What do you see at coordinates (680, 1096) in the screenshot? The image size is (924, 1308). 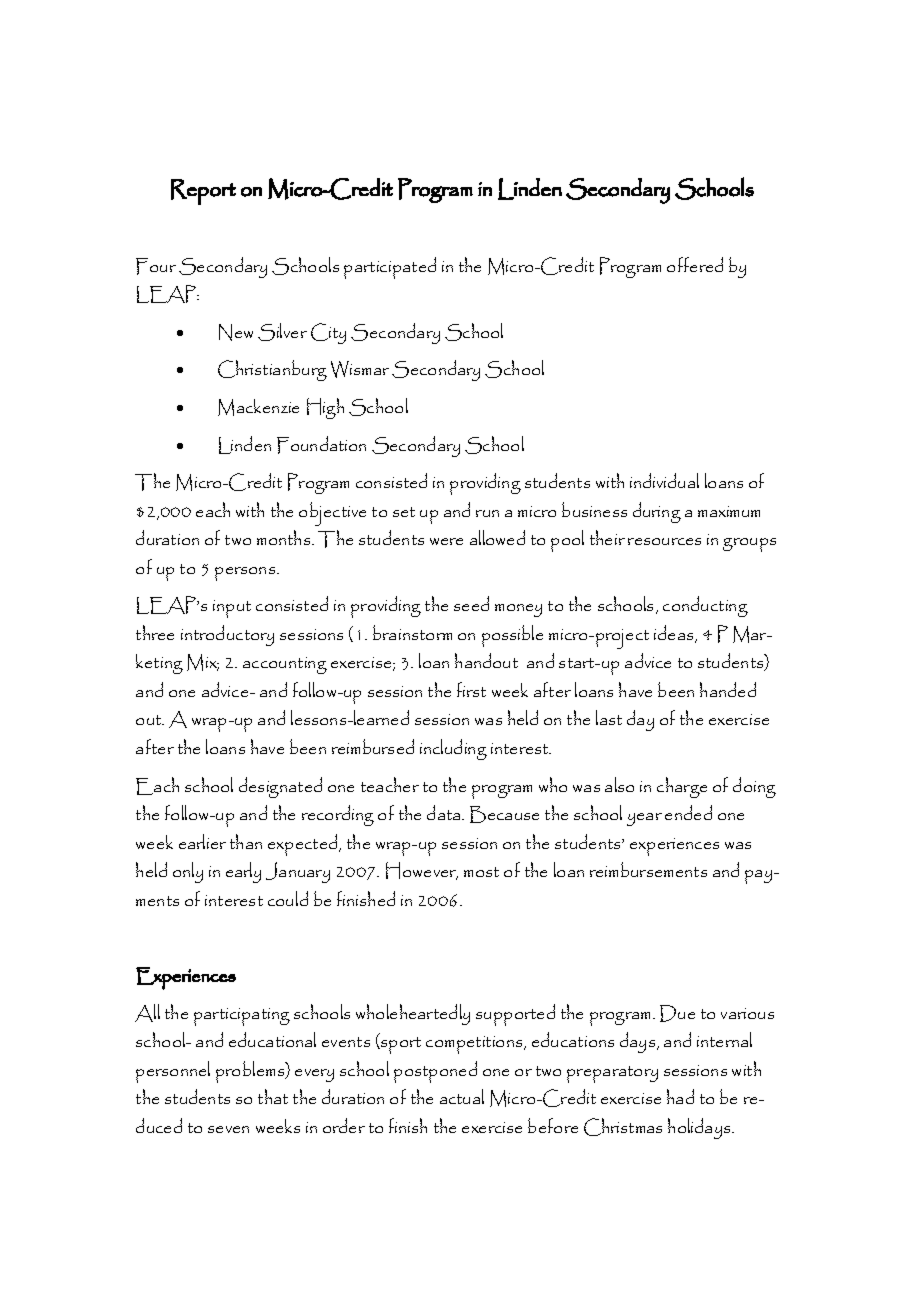 I see `had` at bounding box center [680, 1096].
